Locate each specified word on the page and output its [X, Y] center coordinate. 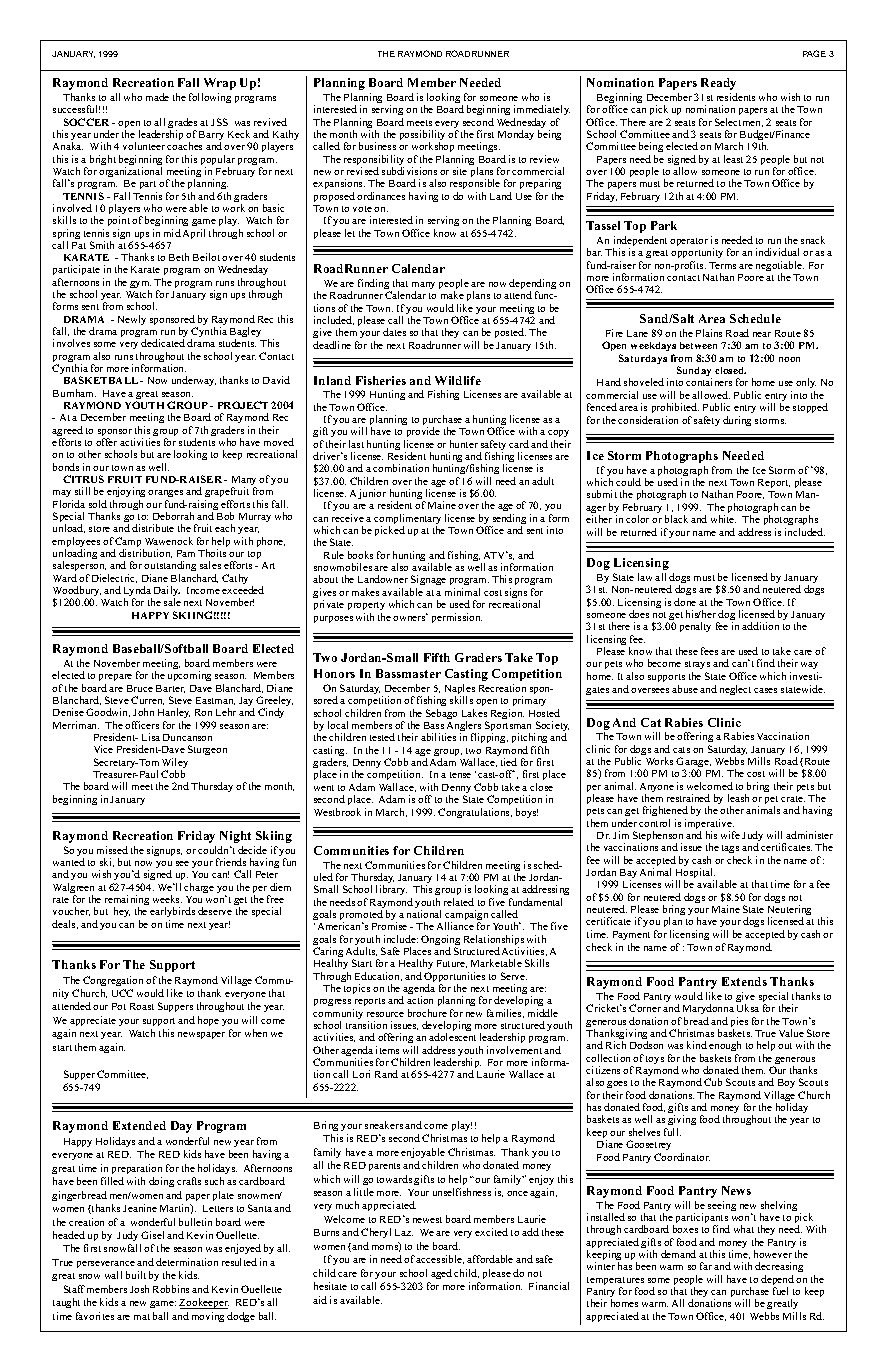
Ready [718, 84]
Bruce [140, 688]
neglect [735, 690]
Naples [460, 690]
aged [441, 1274]
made [157, 97]
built [136, 1275]
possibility [422, 136]
